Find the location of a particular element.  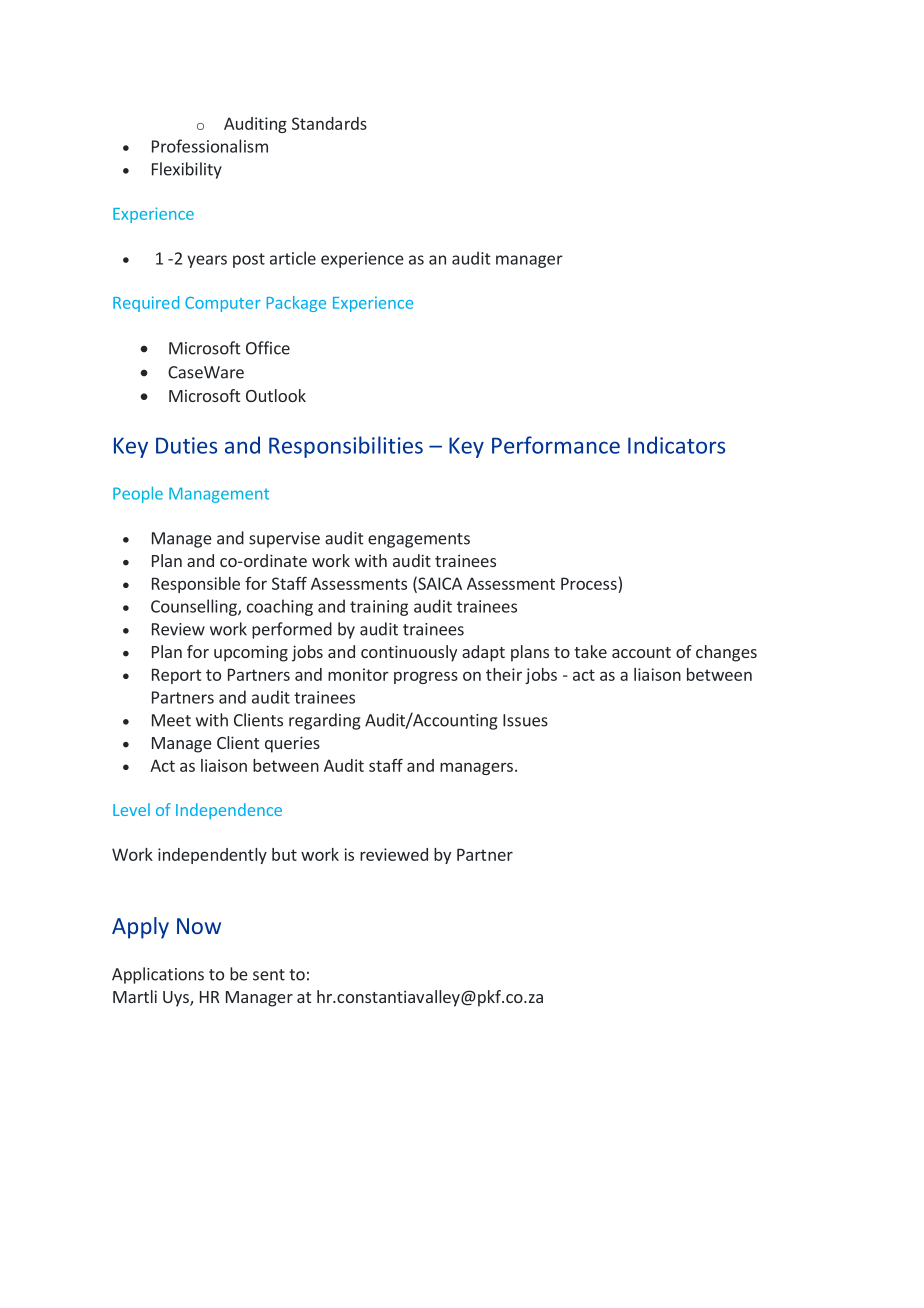

Standards is located at coordinates (329, 123).
